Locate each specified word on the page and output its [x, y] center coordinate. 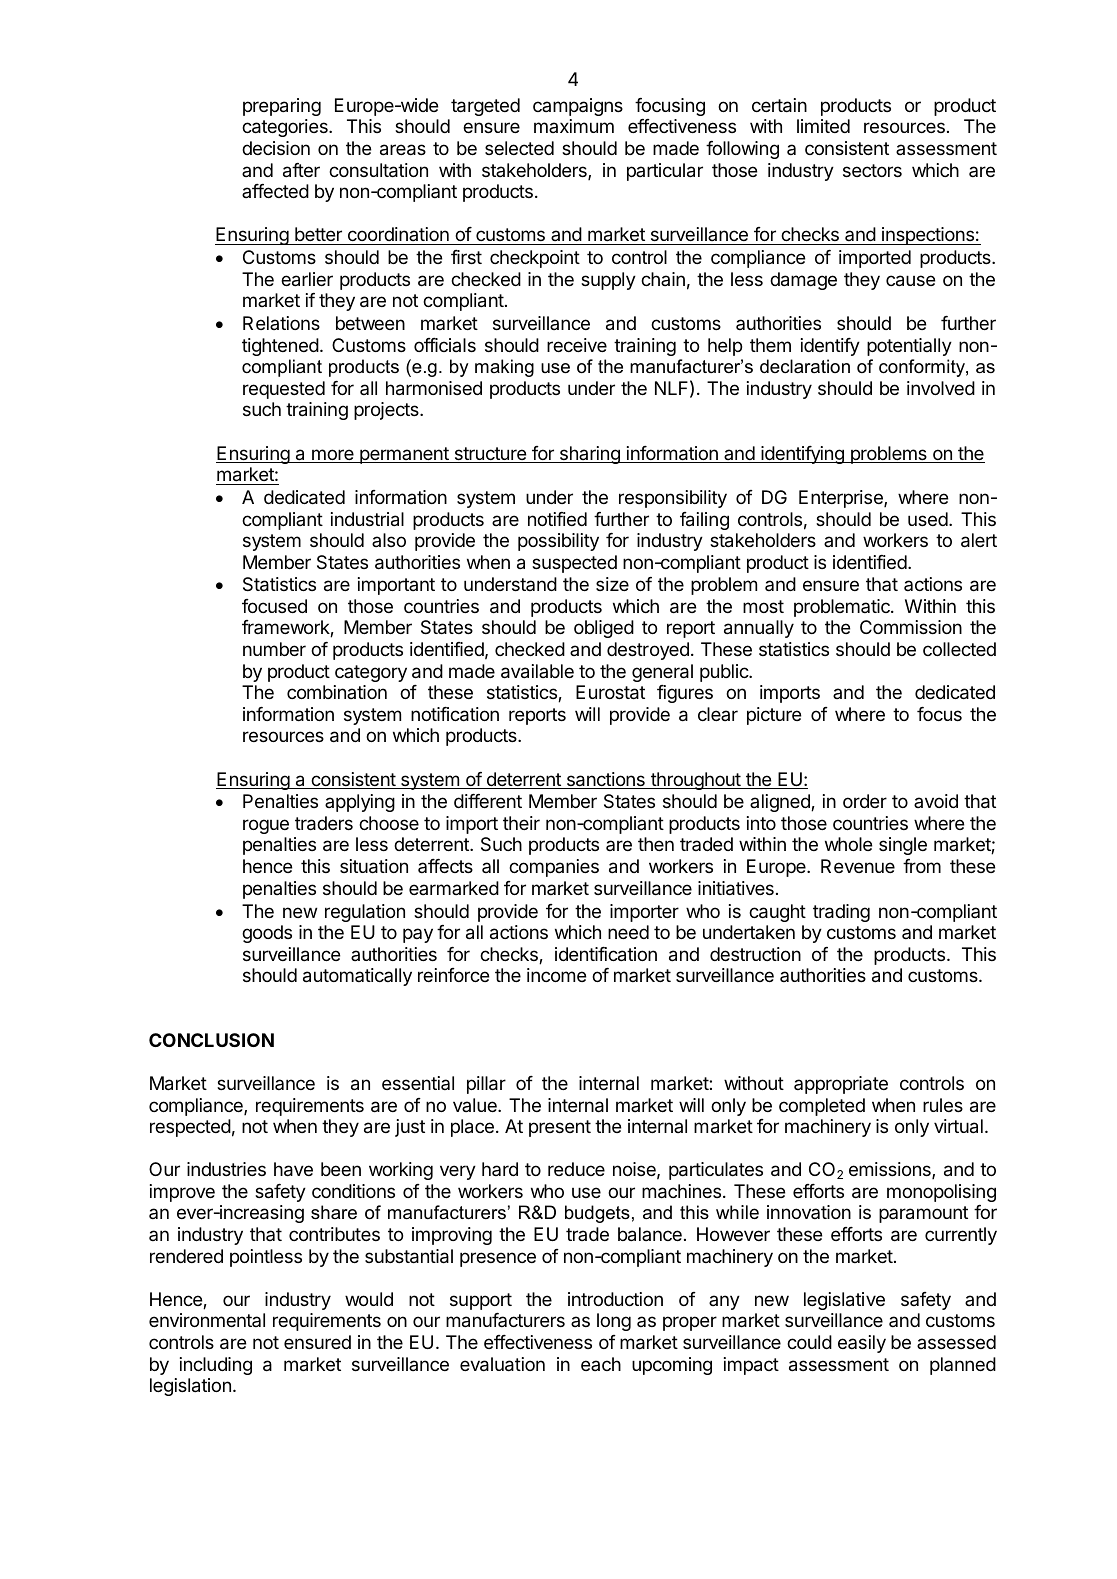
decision [276, 148]
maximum [574, 126]
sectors [872, 170]
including [216, 1366]
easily [862, 1344]
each [601, 1364]
